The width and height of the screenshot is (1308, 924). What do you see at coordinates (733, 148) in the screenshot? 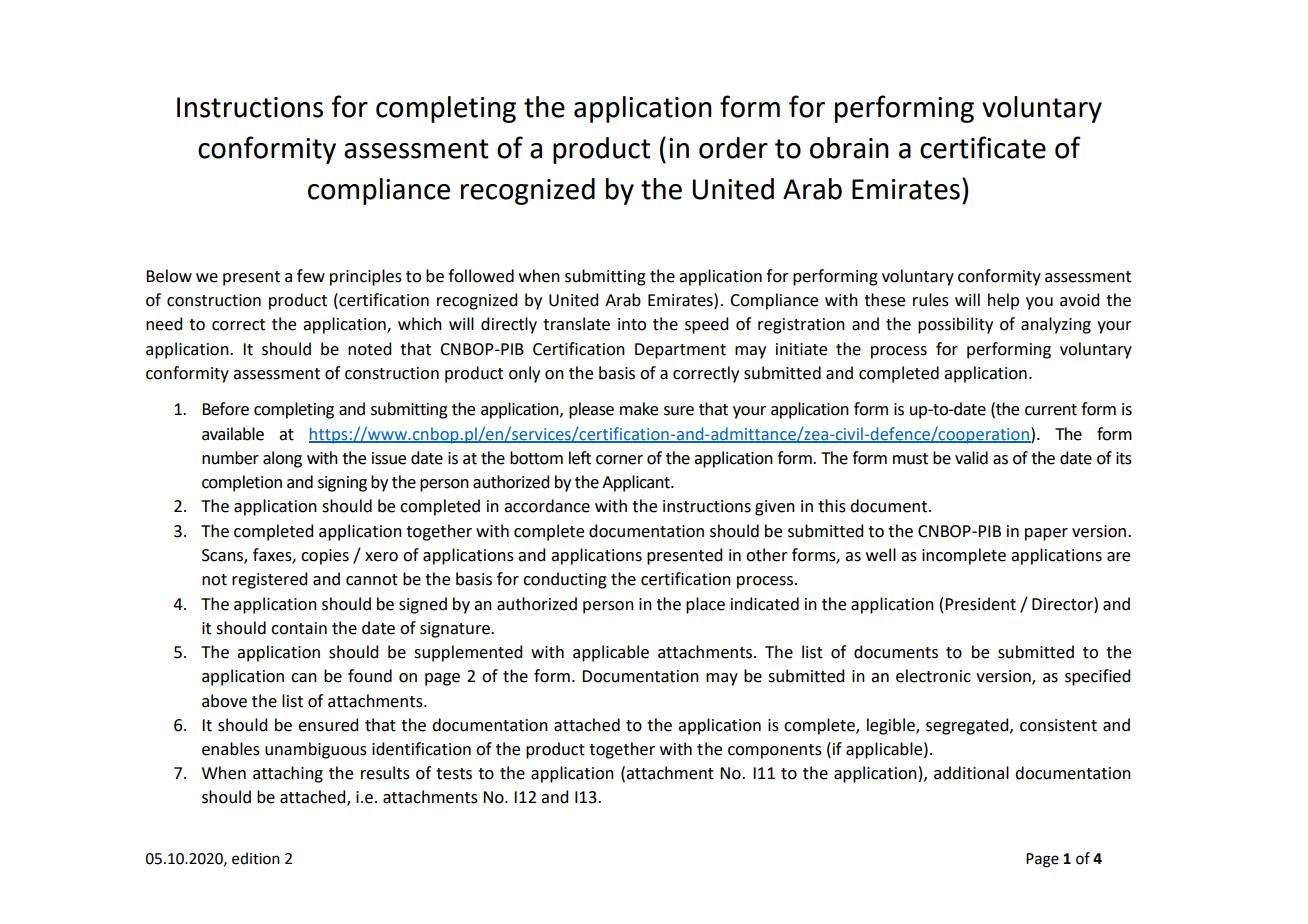
I see `order` at bounding box center [733, 148].
